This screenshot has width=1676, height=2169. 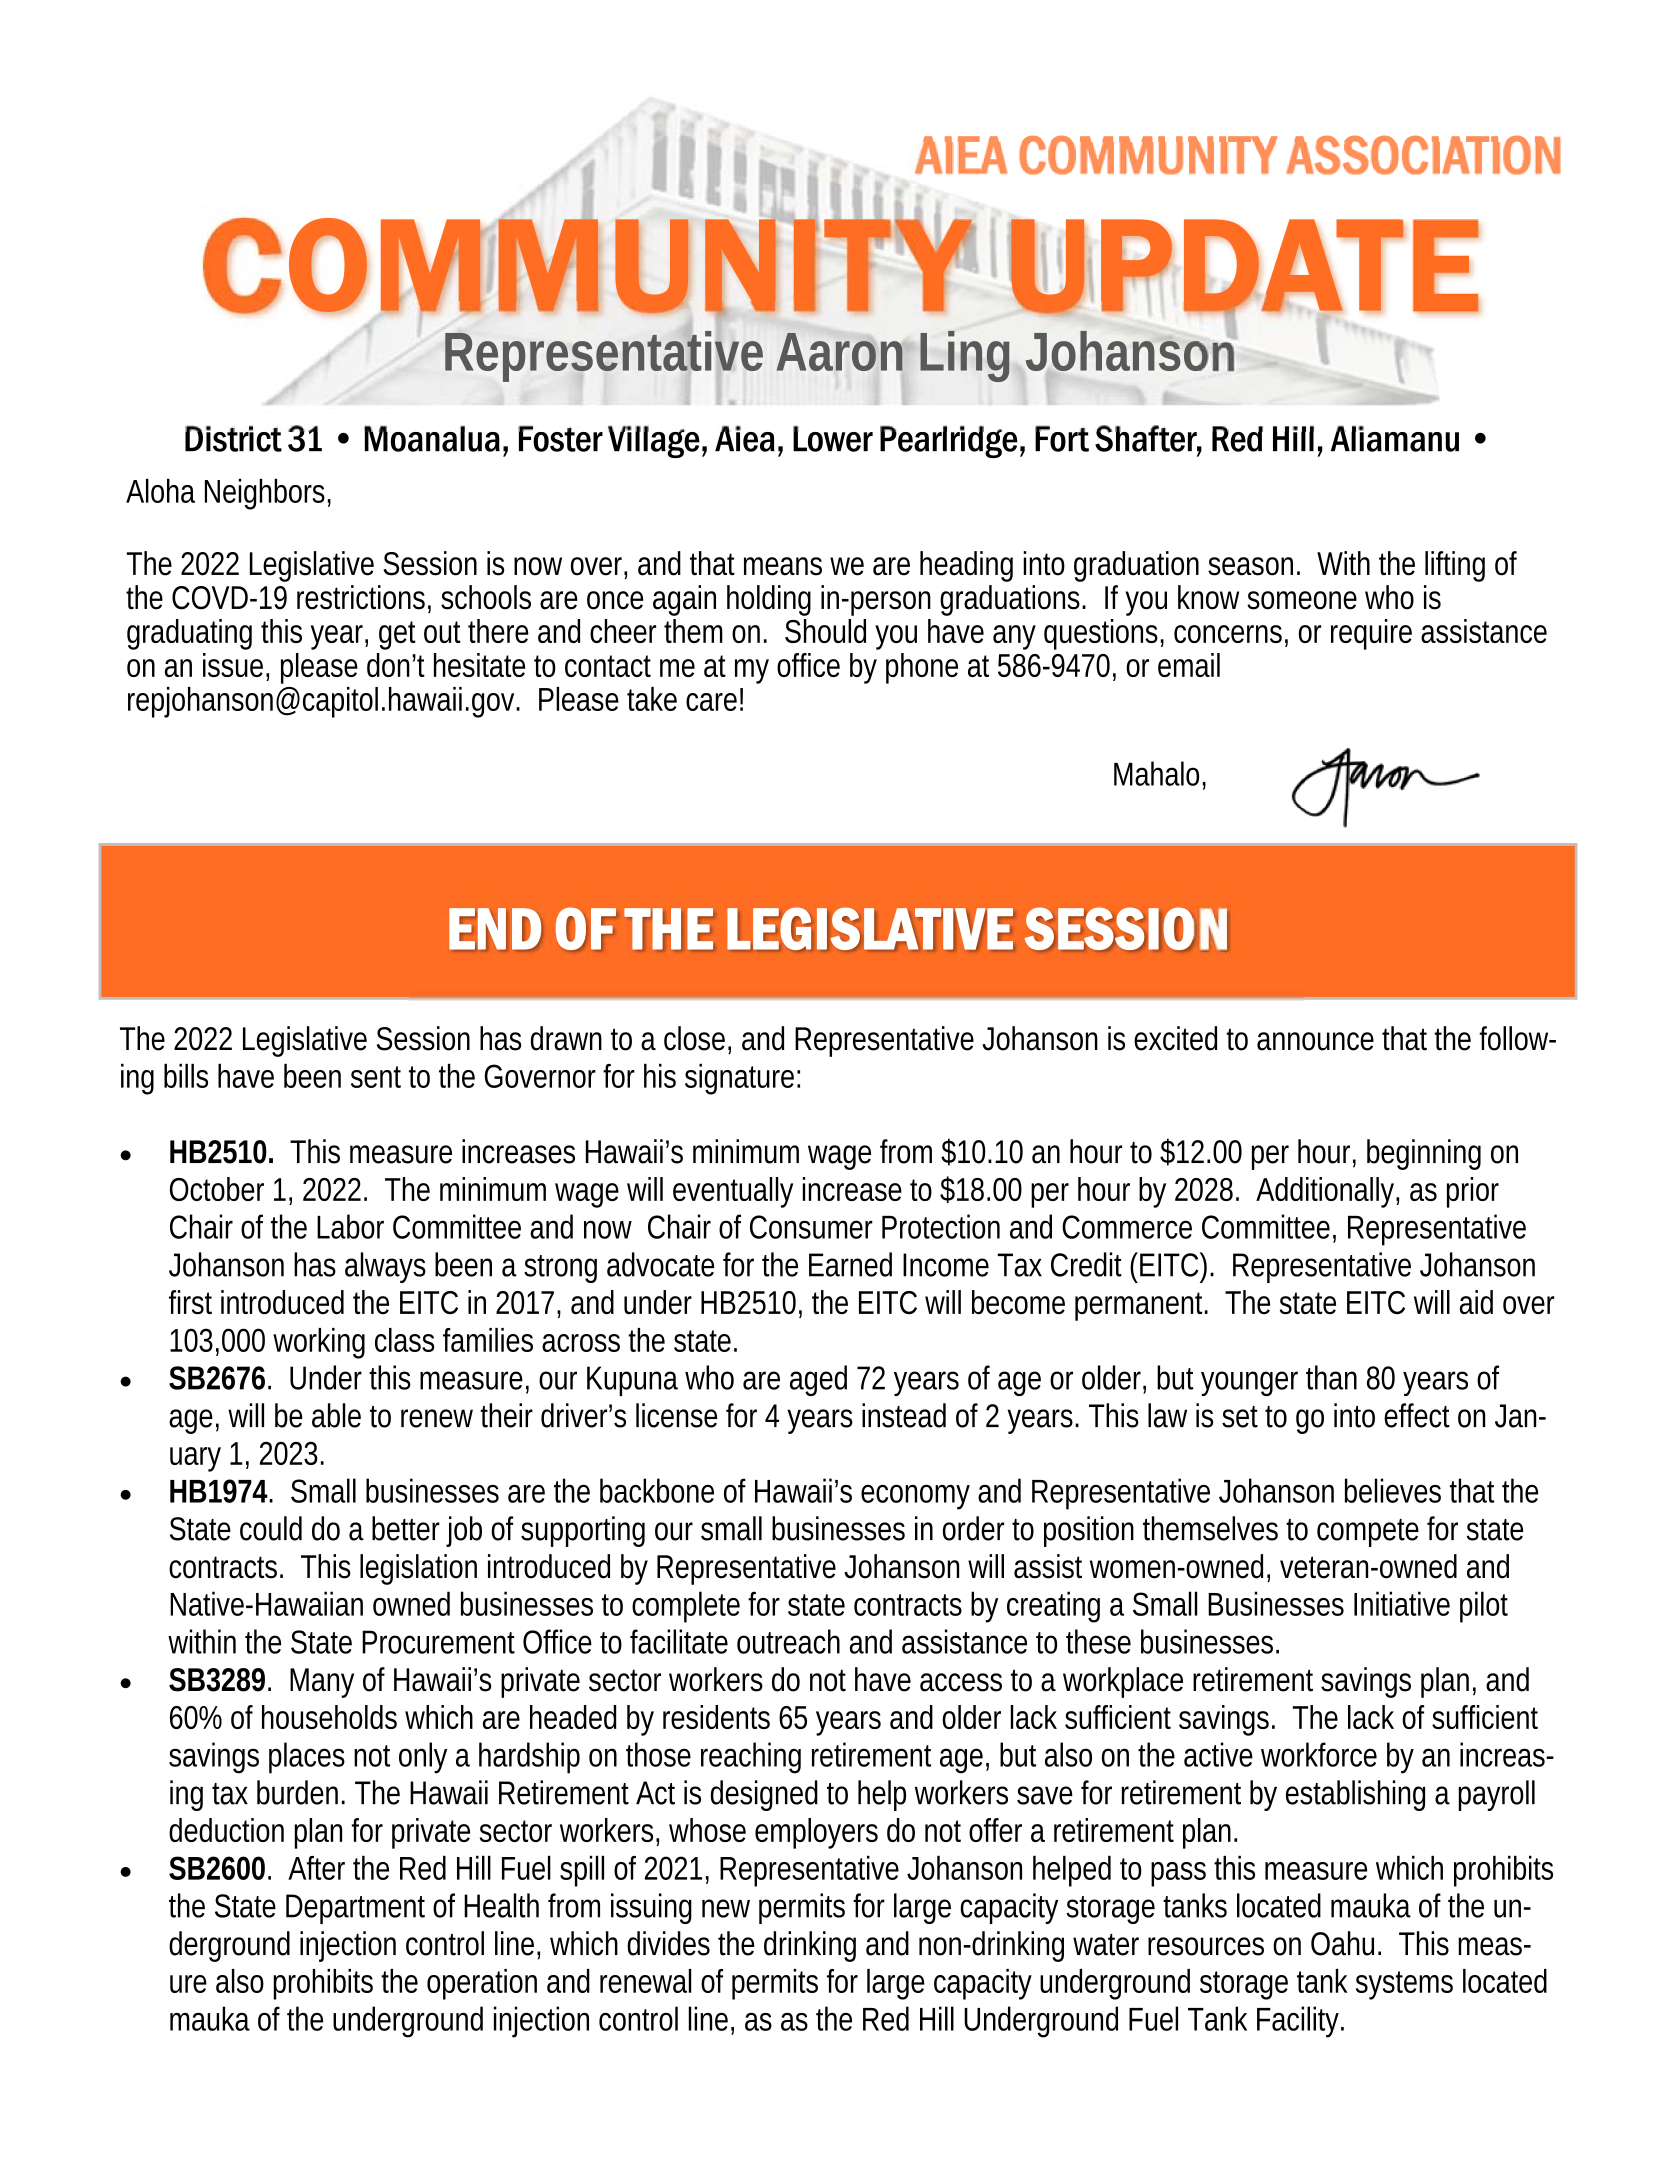 What do you see at coordinates (733, 1192) in the screenshot?
I see `eventually` at bounding box center [733, 1192].
